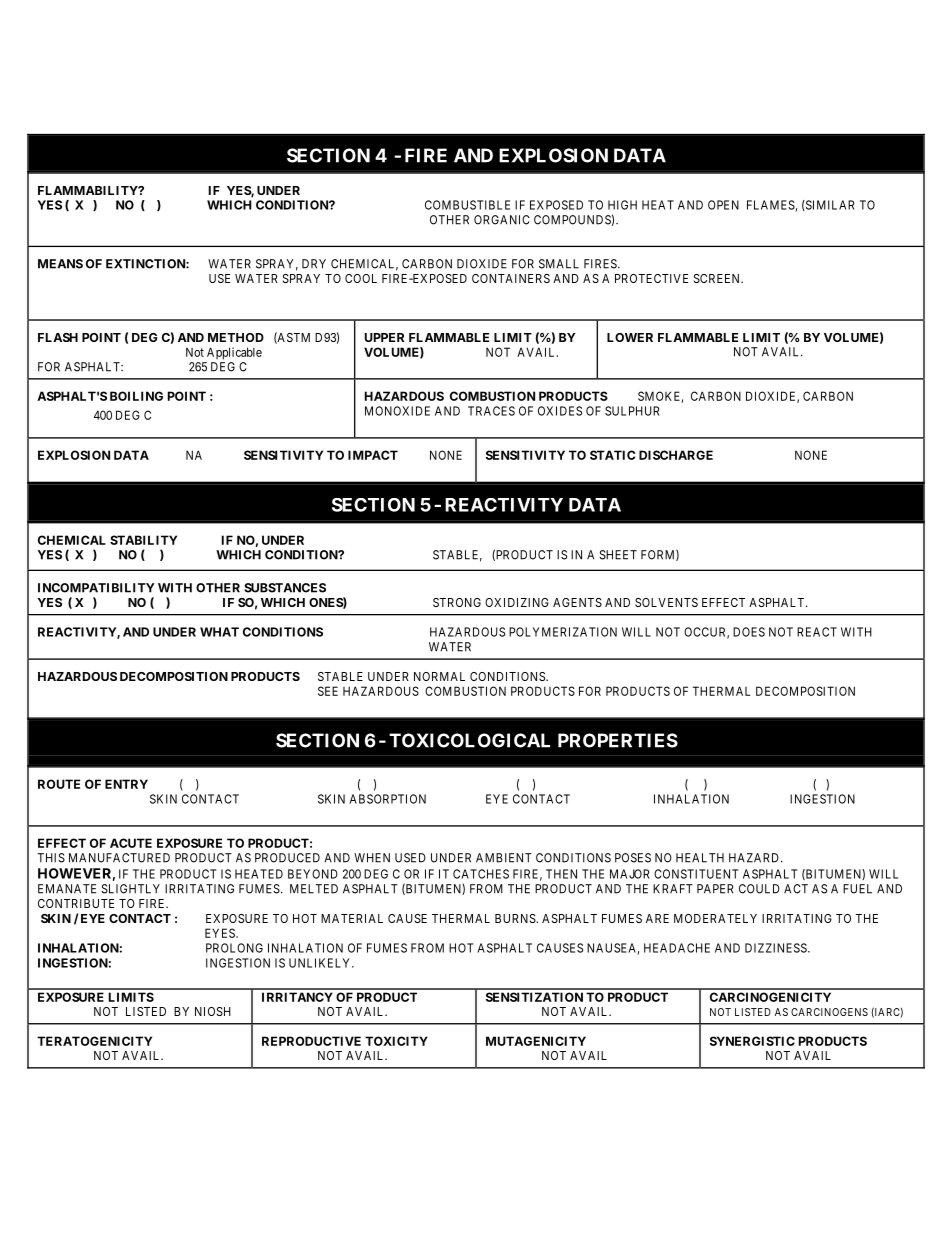 Image resolution: width=952 pixels, height=1233 pixels. Describe the element at coordinates (213, 1011) in the screenshot. I see `NIOSH` at that location.
